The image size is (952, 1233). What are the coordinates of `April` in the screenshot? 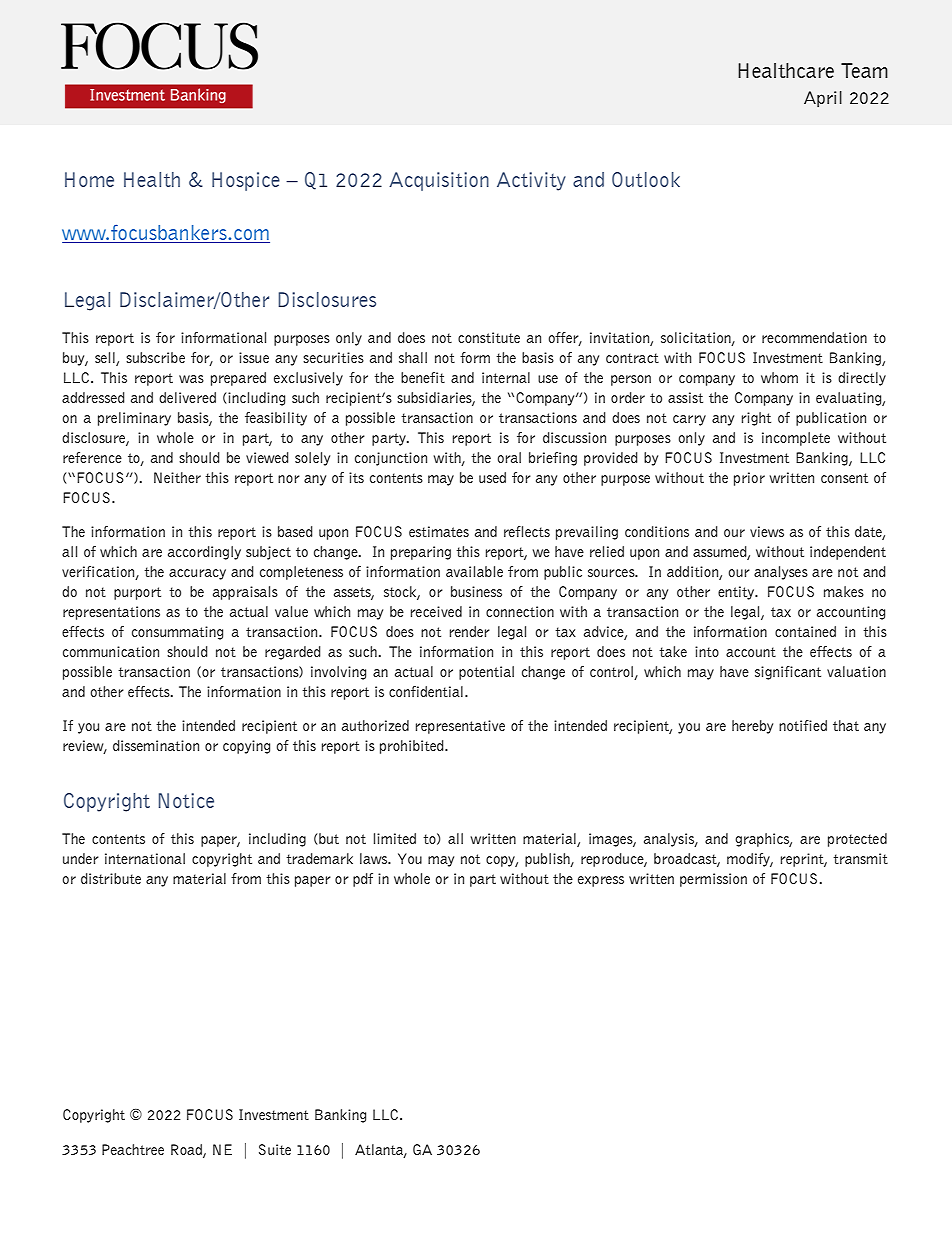 It's located at (823, 99).
